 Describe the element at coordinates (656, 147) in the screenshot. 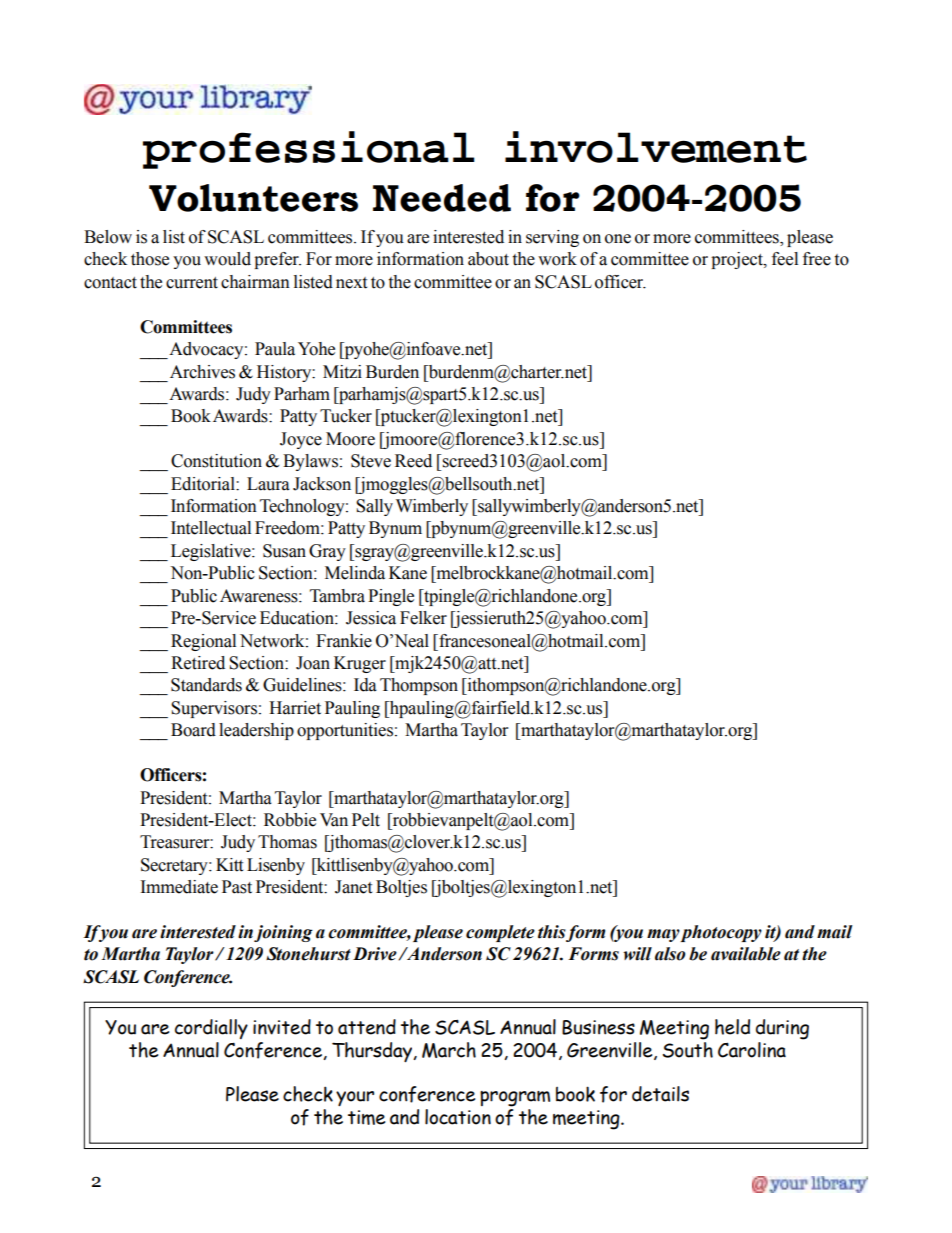

I see `involvement` at that location.
